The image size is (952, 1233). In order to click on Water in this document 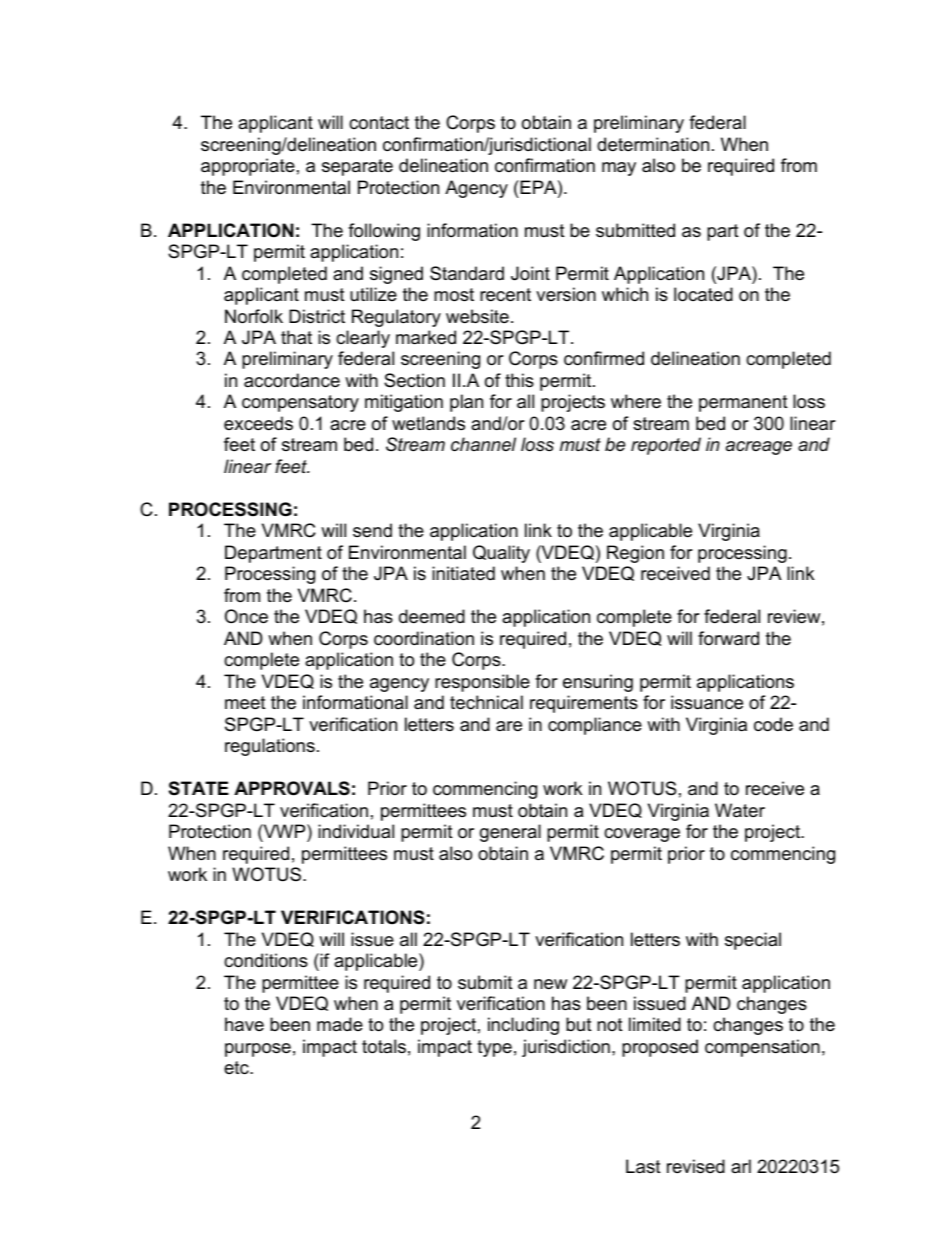, I will do `click(740, 810)`.
